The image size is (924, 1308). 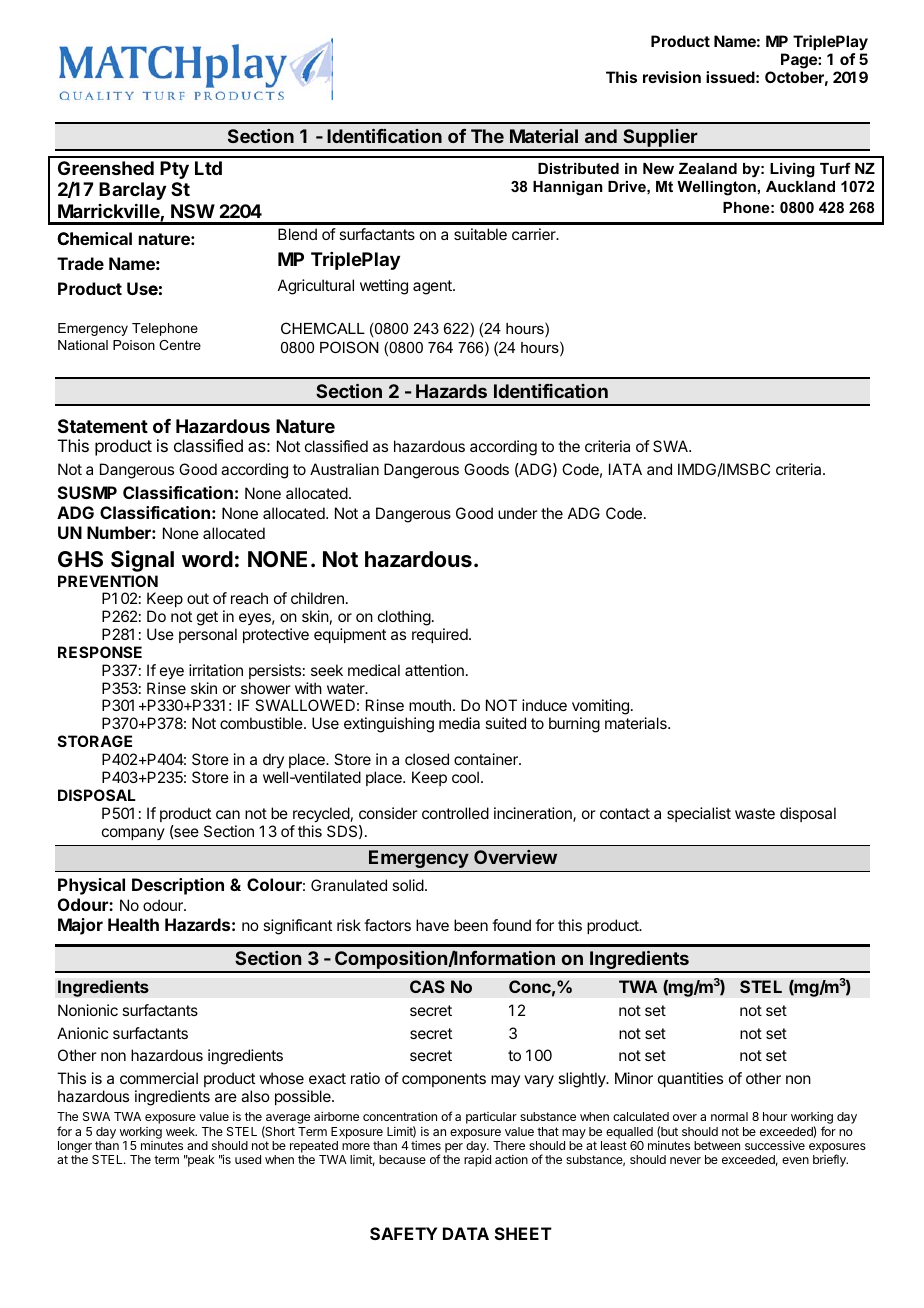 I want to click on under, so click(x=518, y=513).
